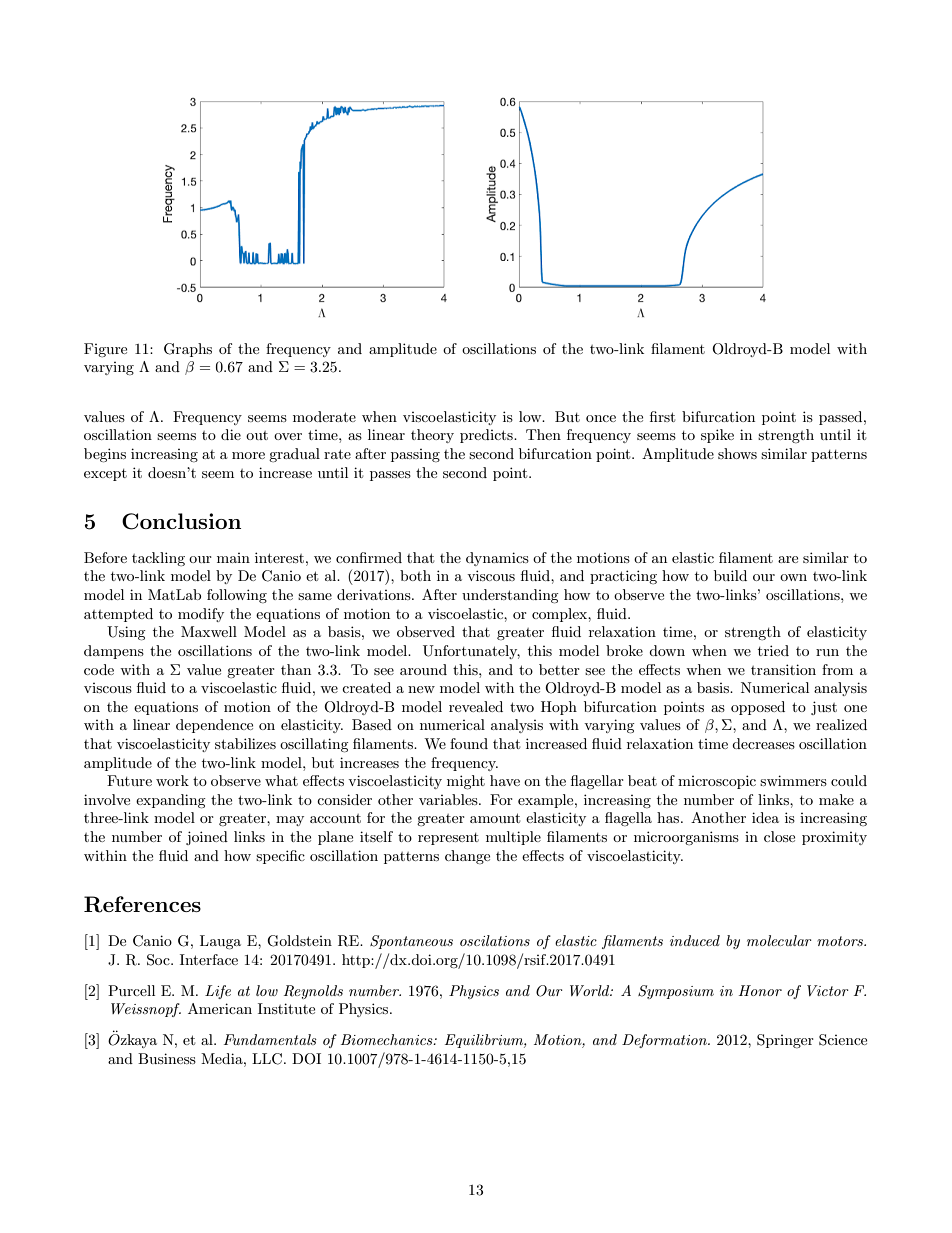 The width and height of the screenshot is (952, 1233). Describe the element at coordinates (214, 726) in the screenshot. I see `dependence` at that location.
